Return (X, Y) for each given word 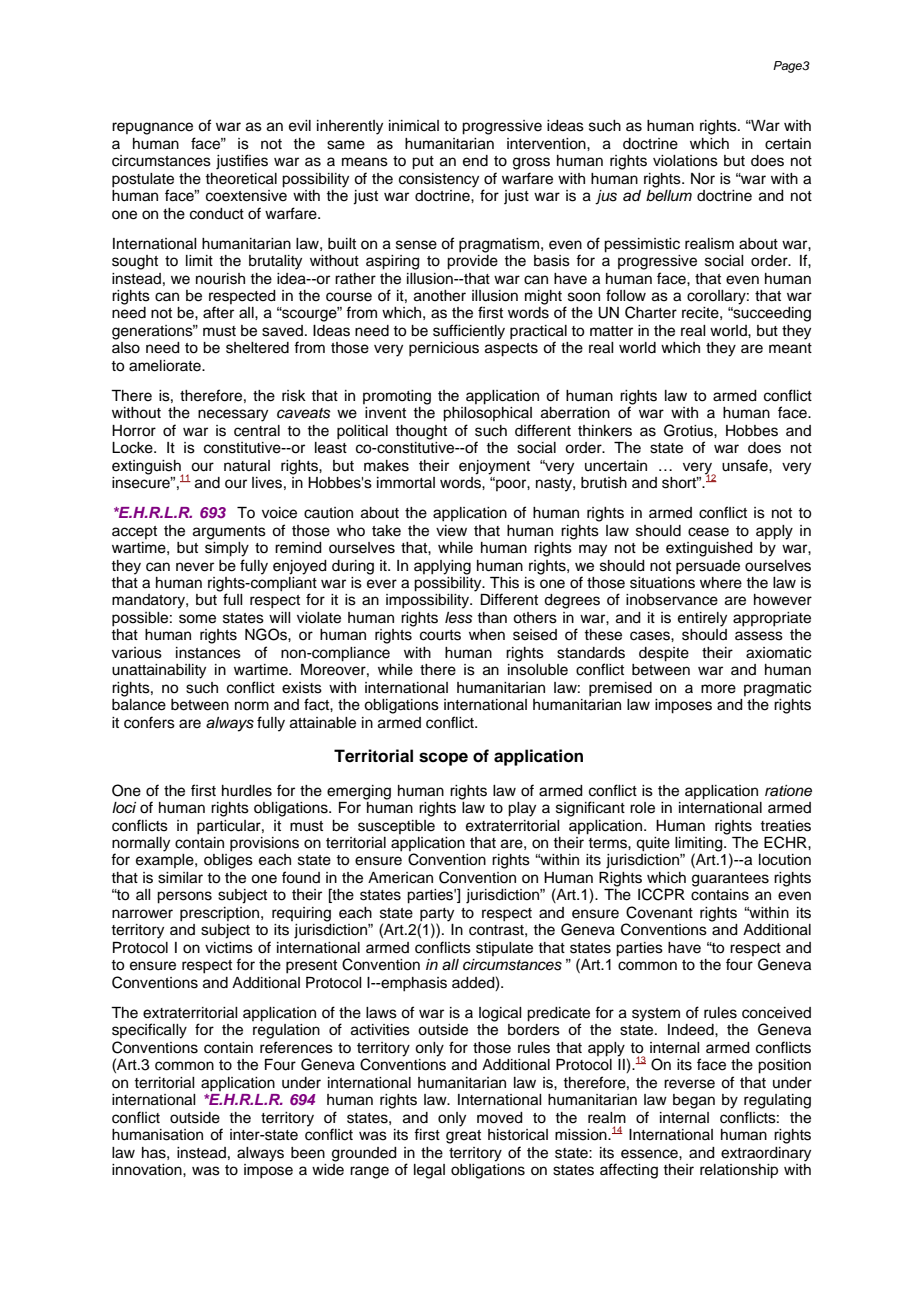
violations (685, 161)
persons (184, 897)
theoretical (241, 179)
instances (208, 653)
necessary (233, 415)
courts (440, 635)
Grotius (689, 430)
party (437, 916)
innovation (148, 1170)
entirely (702, 619)
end (475, 161)
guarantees (730, 880)
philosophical (487, 414)
